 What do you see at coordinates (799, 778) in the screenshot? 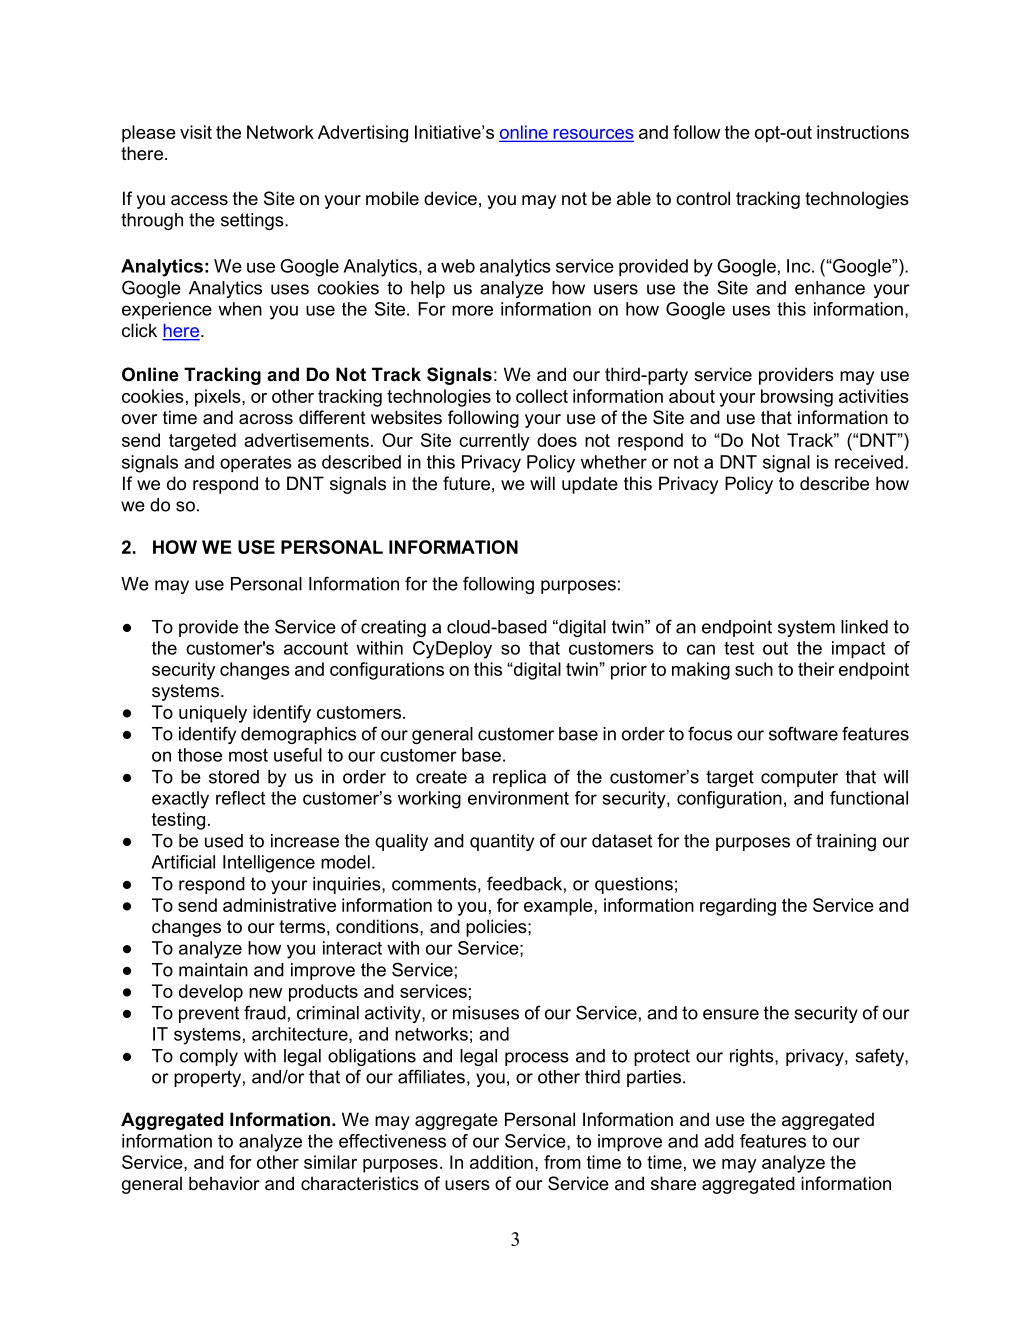
I see `computer` at bounding box center [799, 778].
